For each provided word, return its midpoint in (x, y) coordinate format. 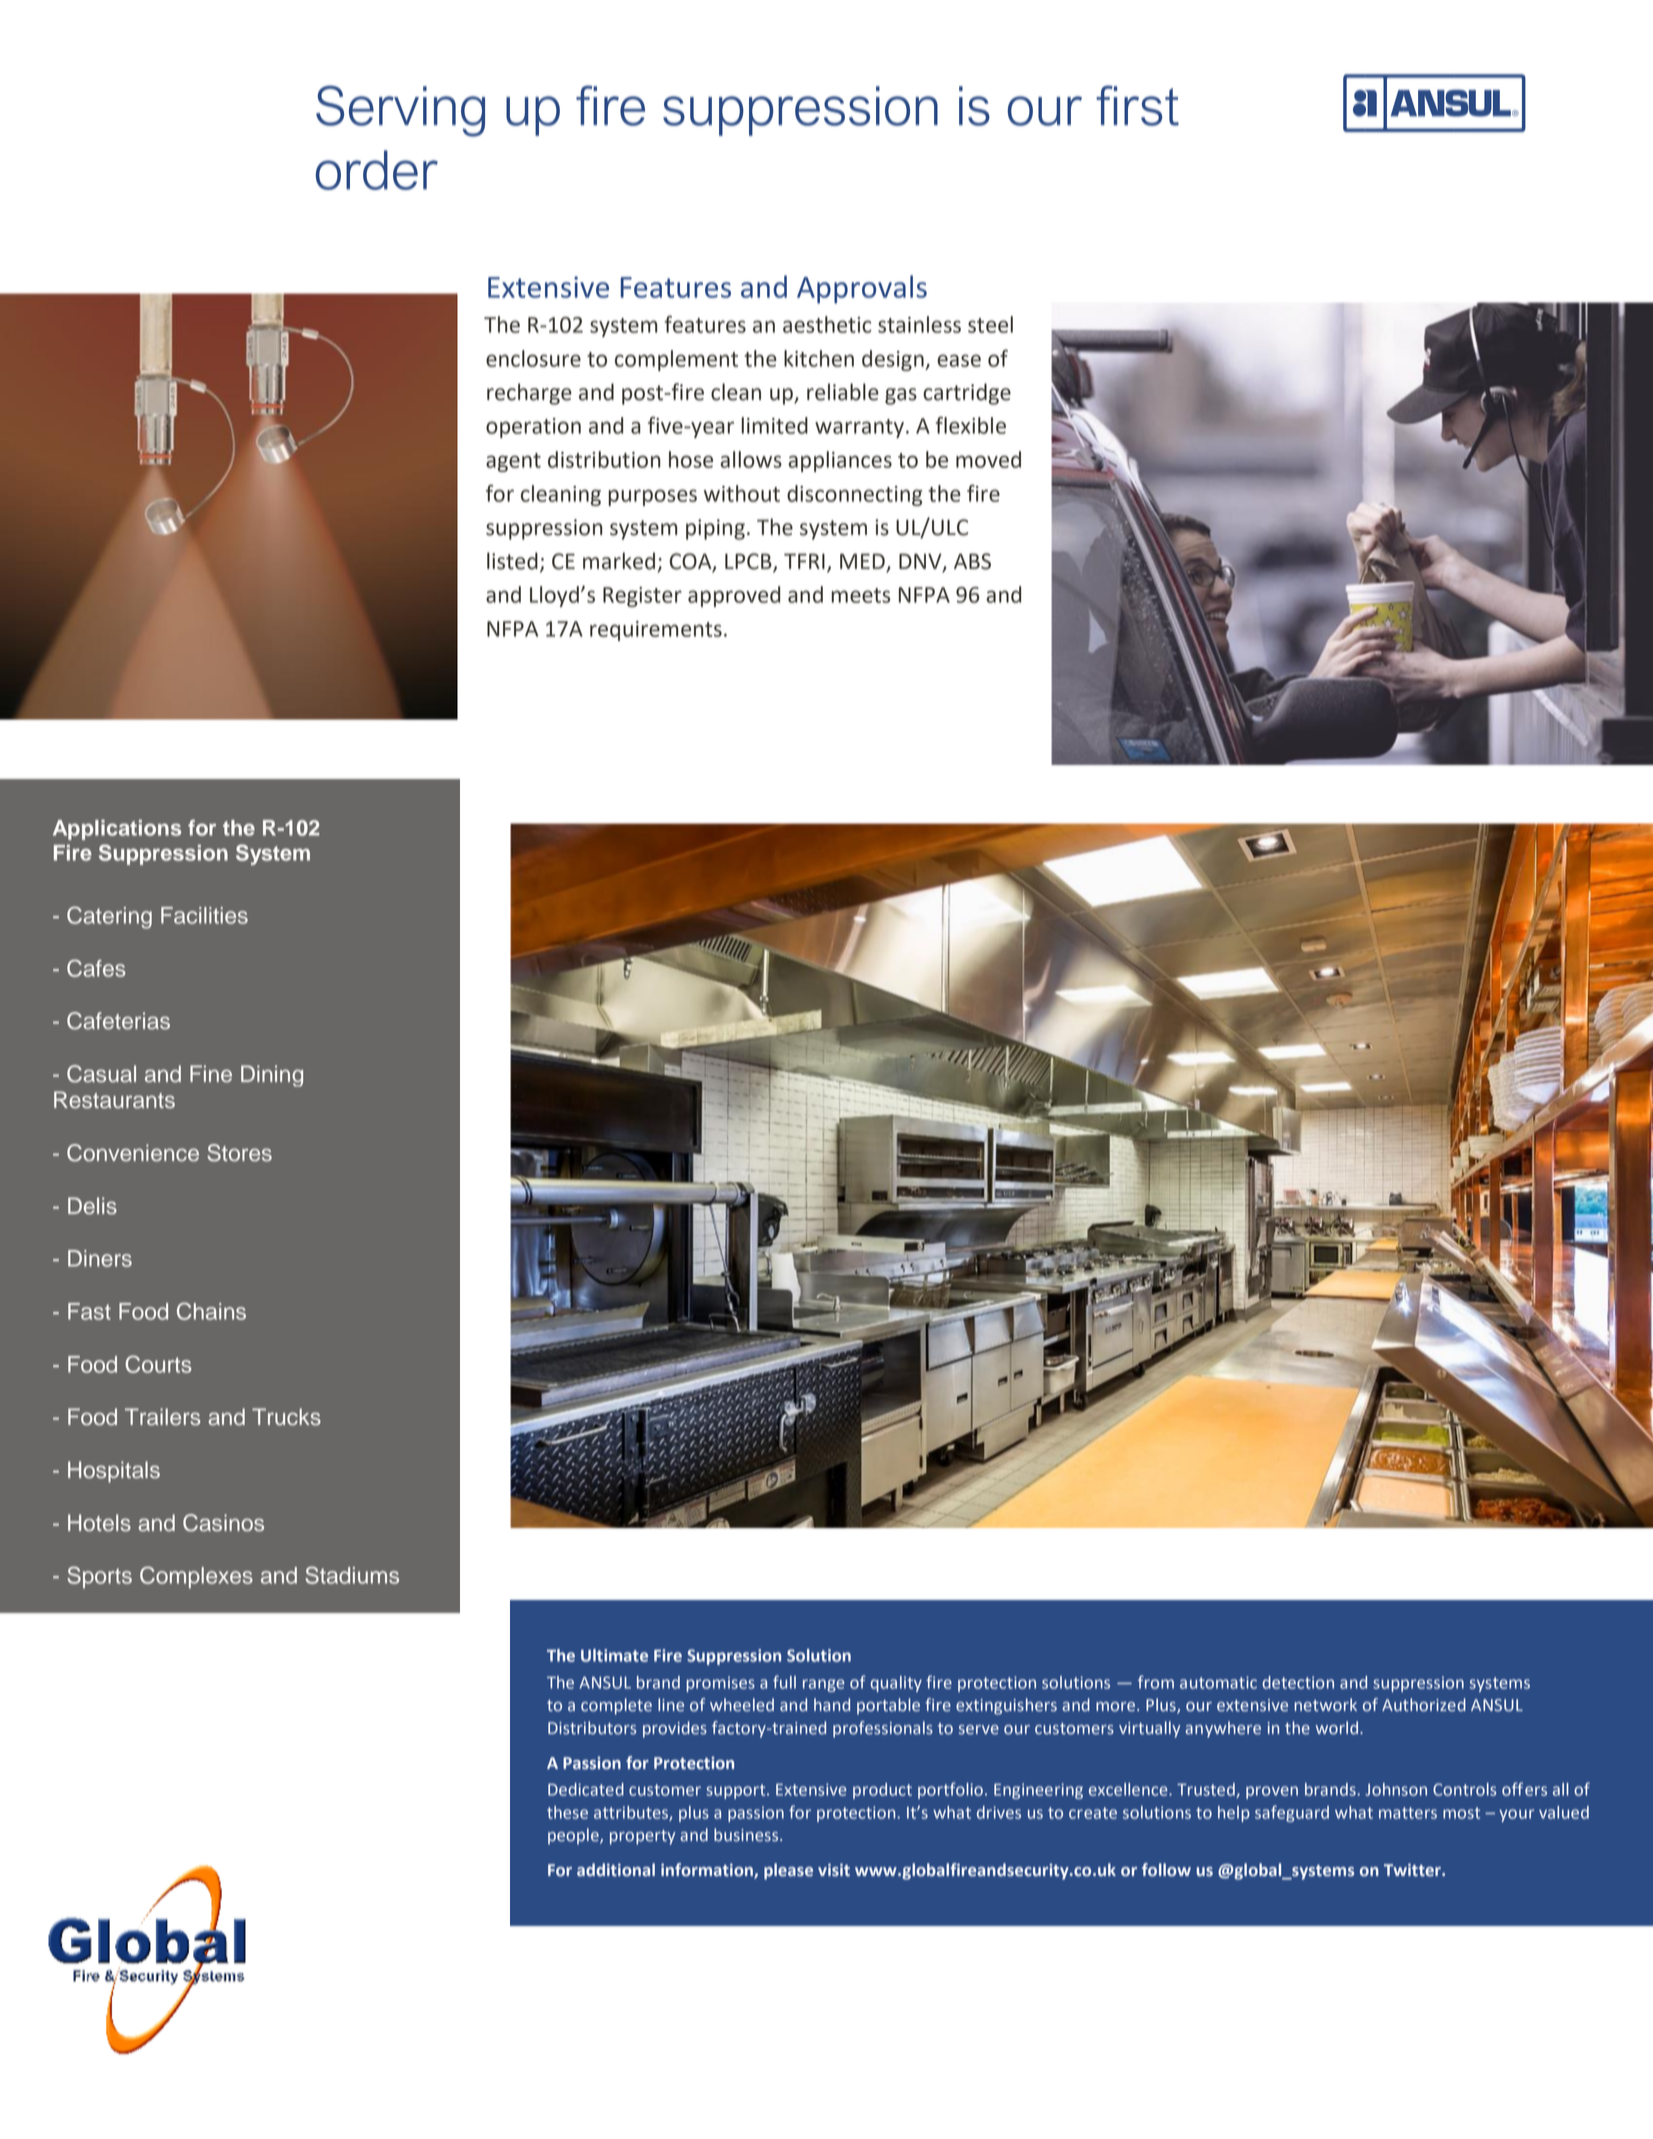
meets (860, 595)
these (567, 1812)
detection (1298, 1682)
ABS (972, 561)
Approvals (862, 289)
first (1137, 105)
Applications (117, 830)
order (377, 170)
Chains (211, 1311)
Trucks (286, 1417)
